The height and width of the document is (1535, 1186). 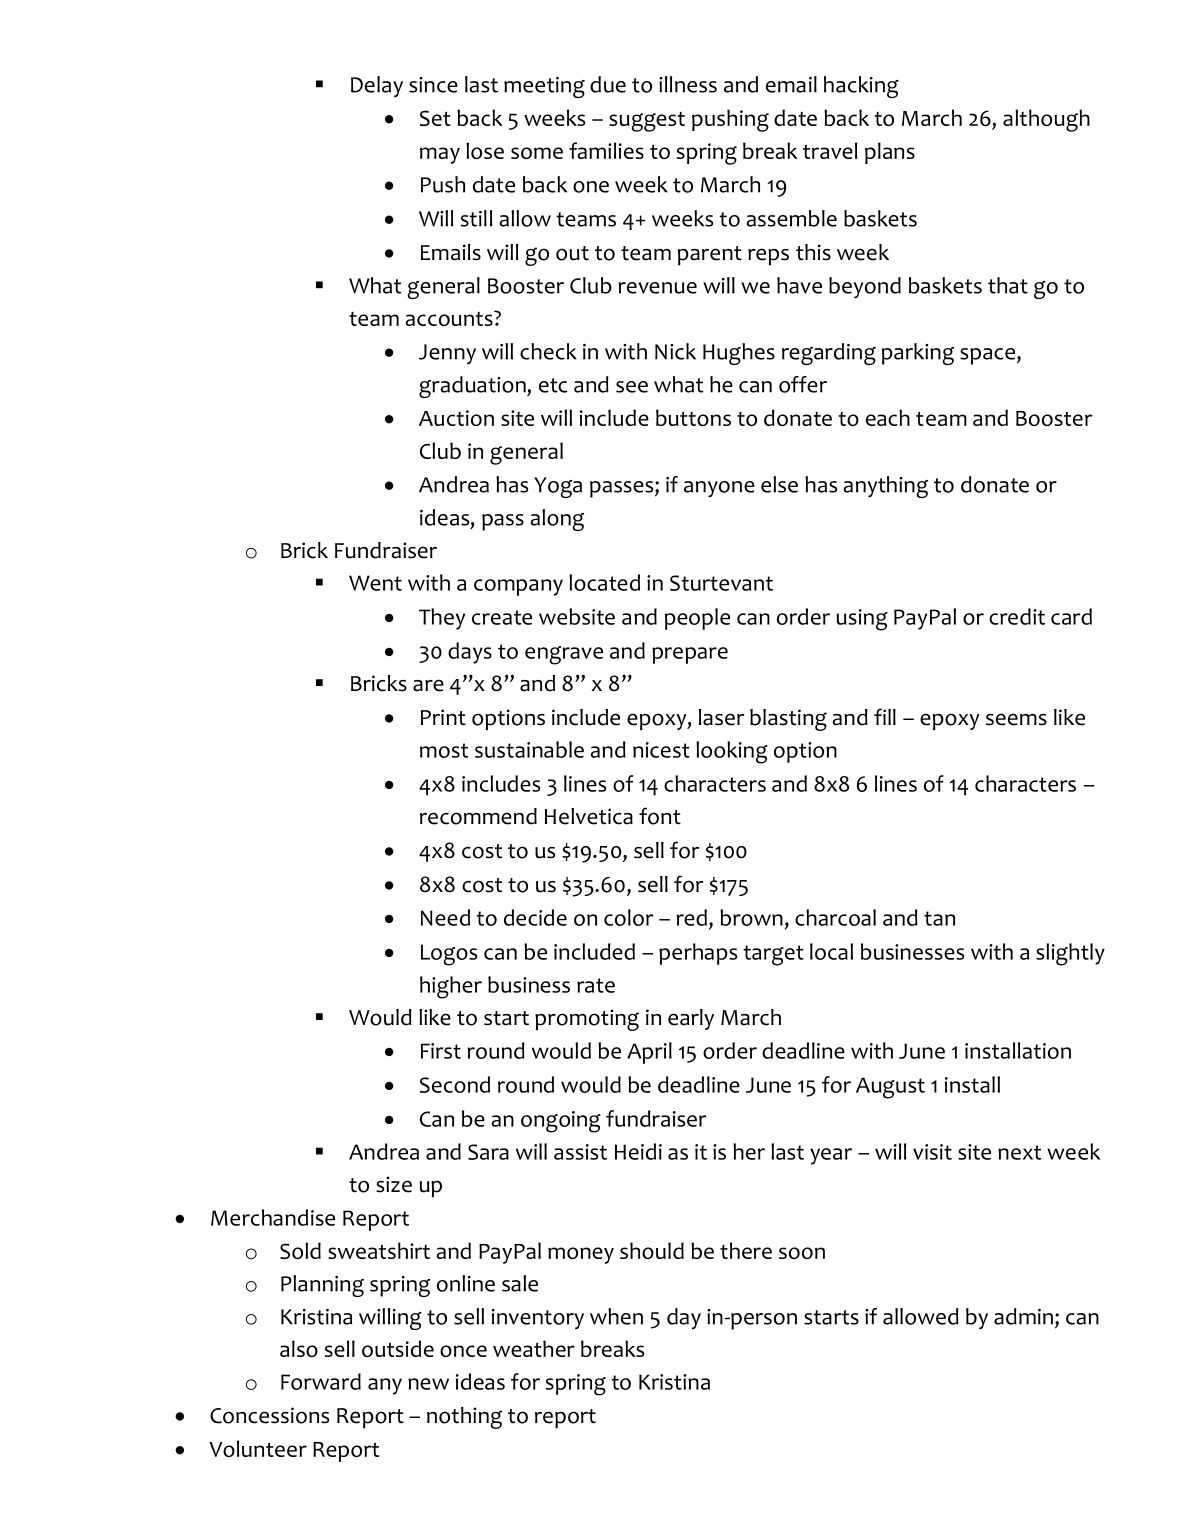 I want to click on April, so click(x=649, y=1053).
